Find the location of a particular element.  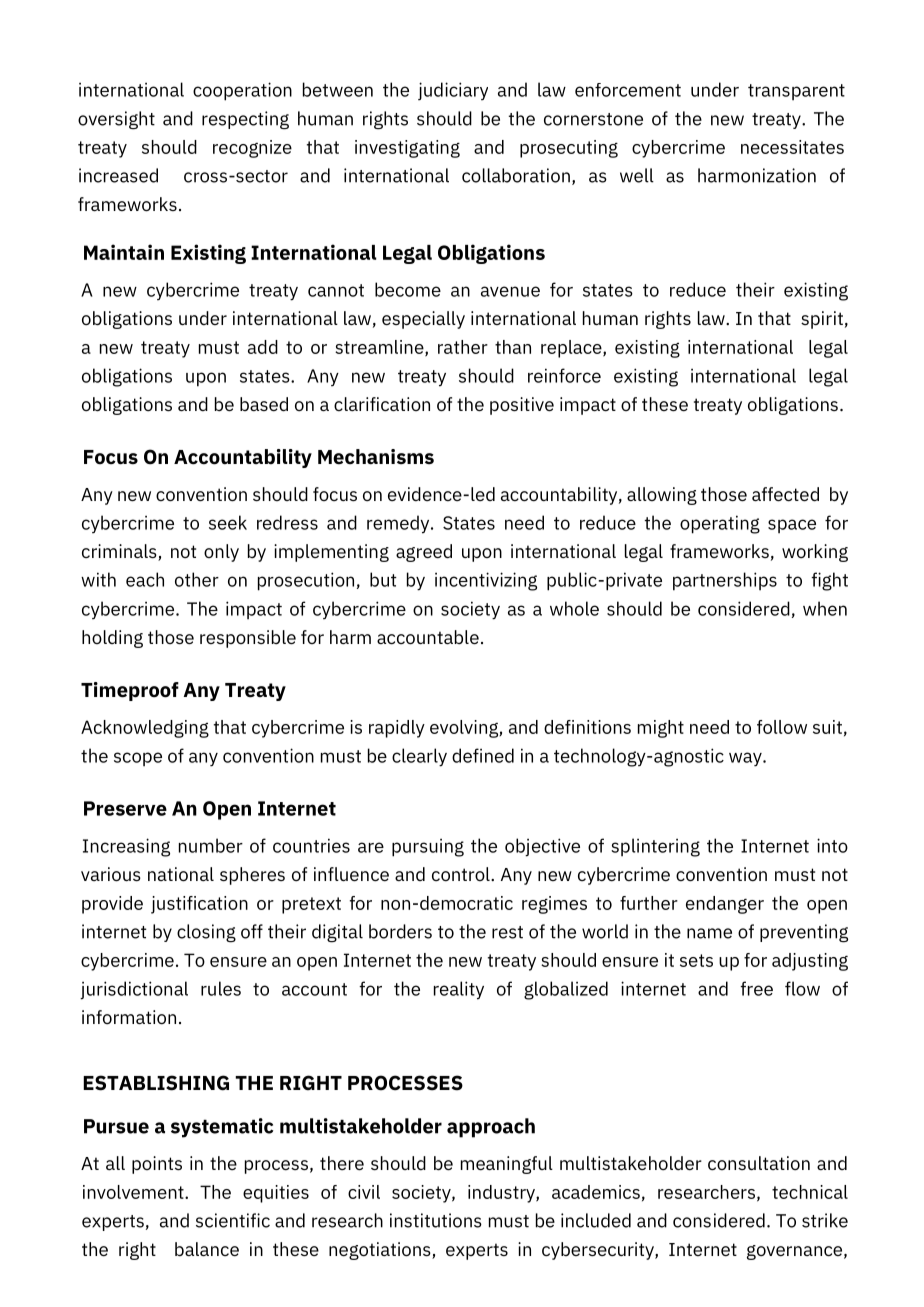

based is located at coordinates (264, 404).
